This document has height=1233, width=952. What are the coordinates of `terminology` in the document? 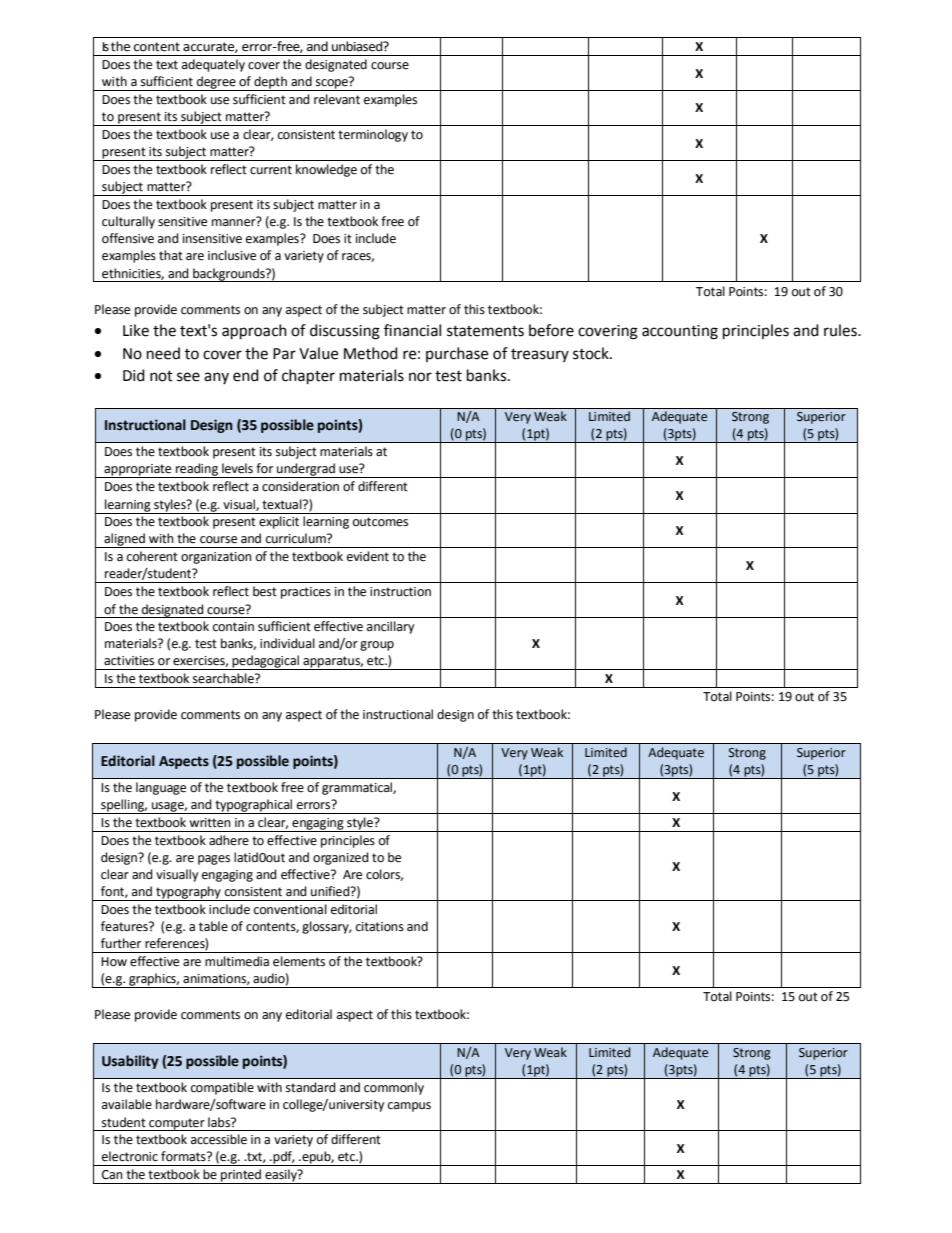 It's located at (373, 135).
